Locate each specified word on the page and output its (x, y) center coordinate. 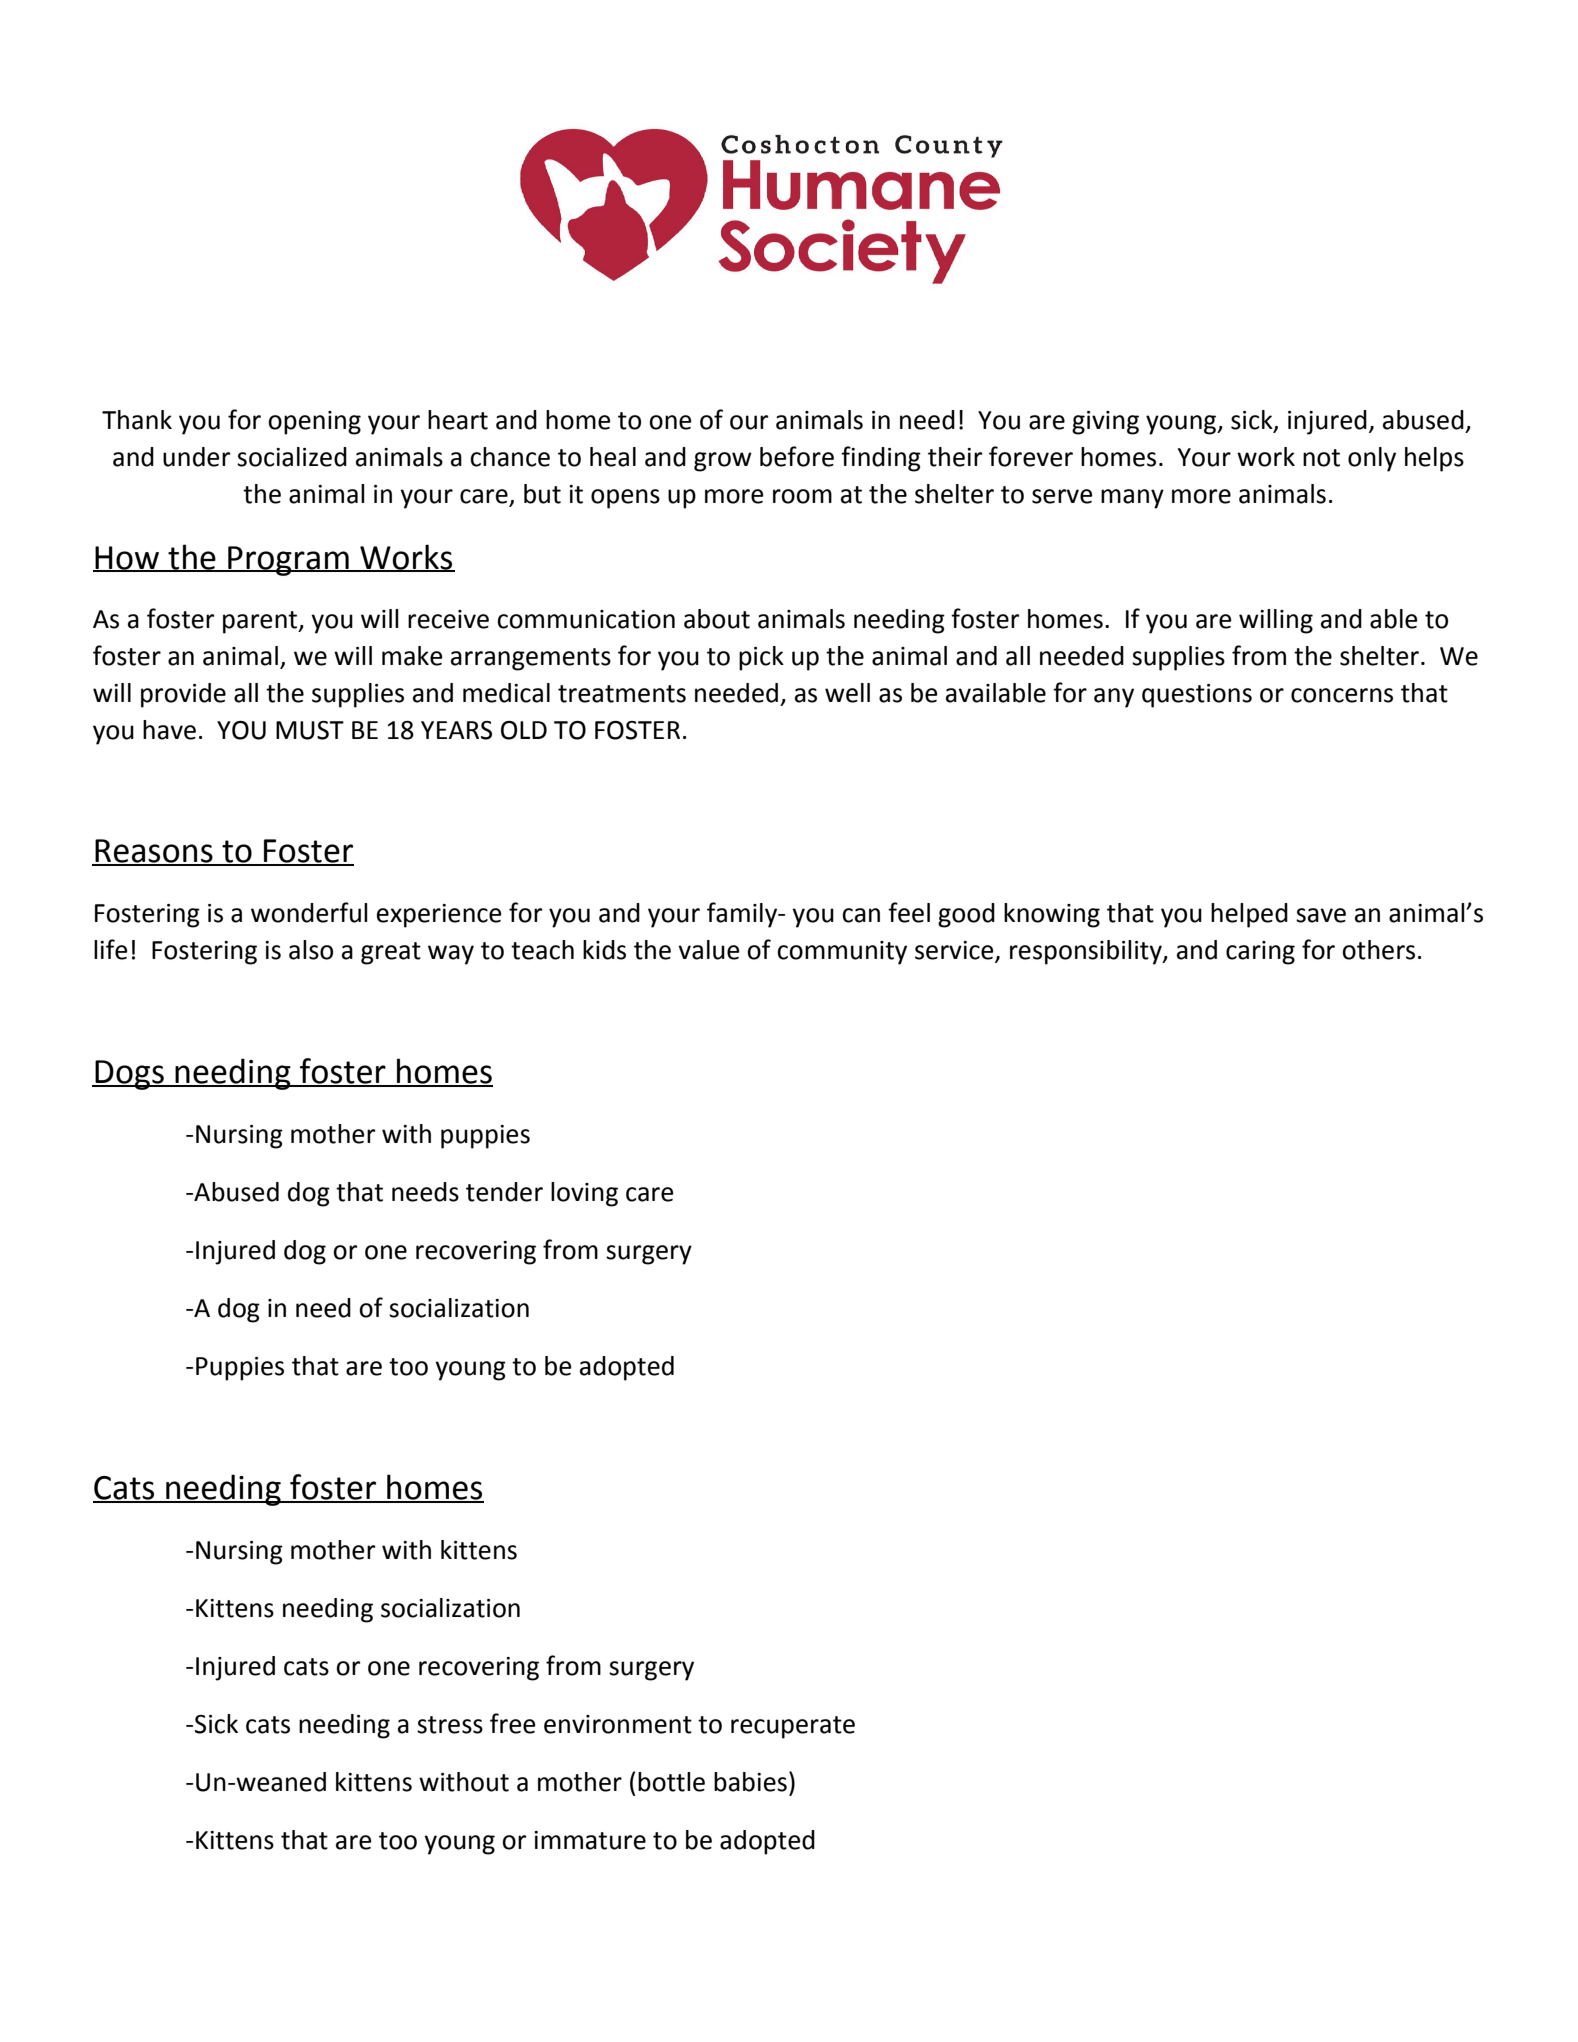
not (1321, 458)
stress (450, 1725)
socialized (292, 457)
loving (584, 1194)
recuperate (793, 1727)
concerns (1342, 695)
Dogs (129, 1075)
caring (1260, 953)
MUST (310, 730)
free (513, 1723)
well (847, 693)
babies (750, 1782)
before (797, 456)
